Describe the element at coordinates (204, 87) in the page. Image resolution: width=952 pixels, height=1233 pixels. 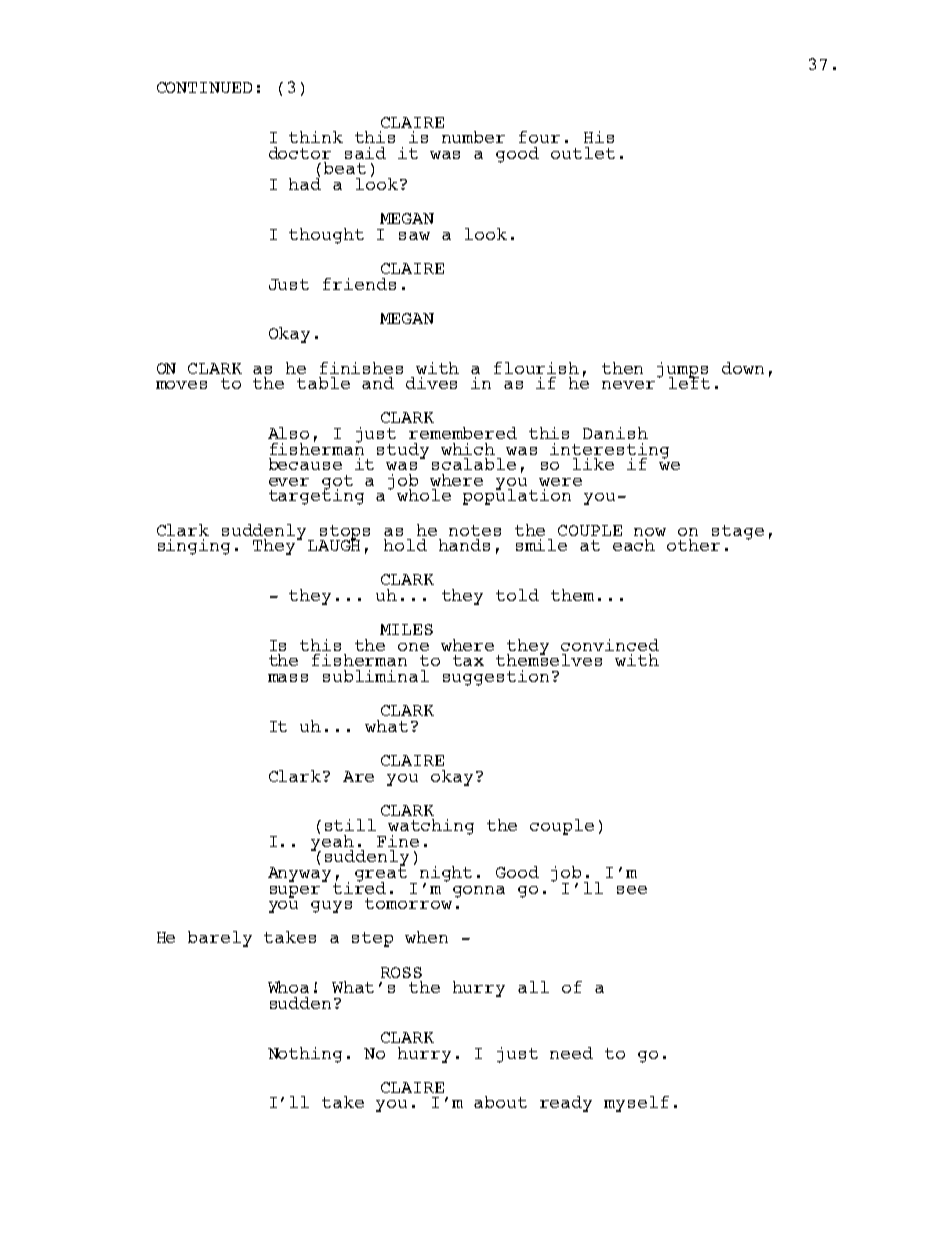
I see `CONTINUED` at that location.
